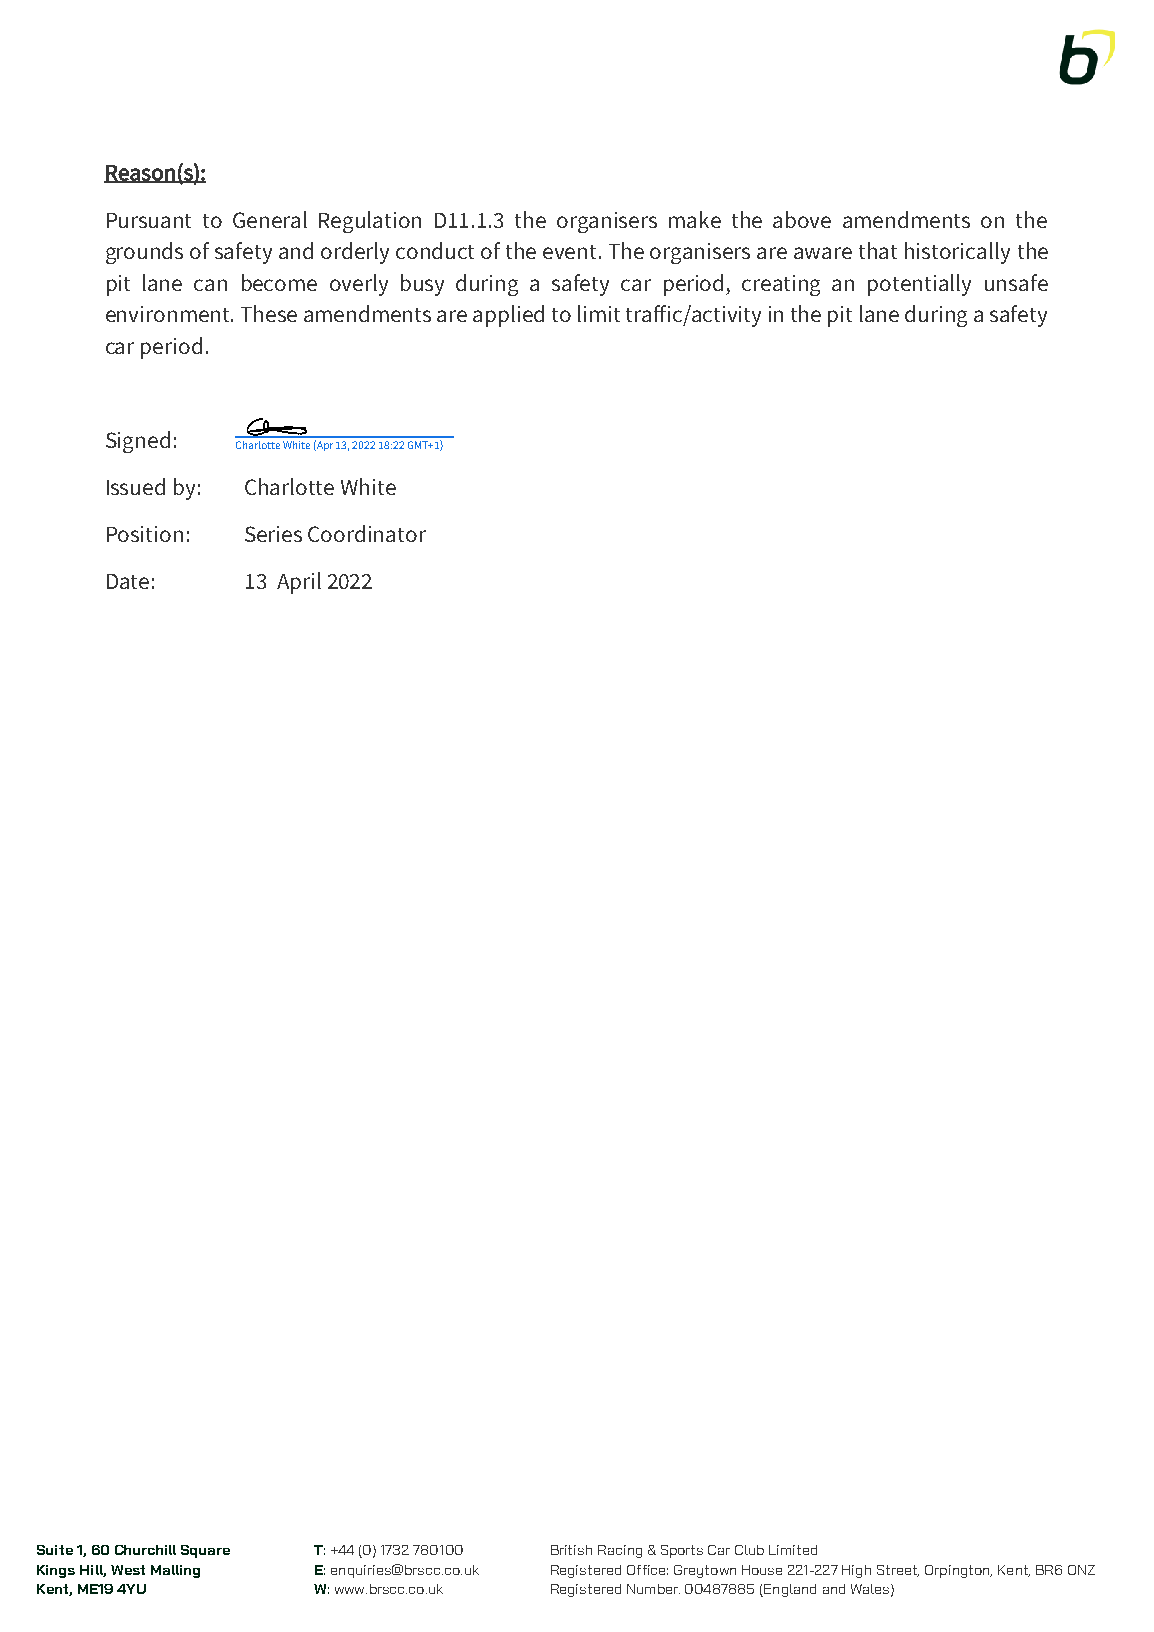 Image resolution: width=1154 pixels, height=1632 pixels. Describe the element at coordinates (205, 1551) in the screenshot. I see `Square` at that location.
